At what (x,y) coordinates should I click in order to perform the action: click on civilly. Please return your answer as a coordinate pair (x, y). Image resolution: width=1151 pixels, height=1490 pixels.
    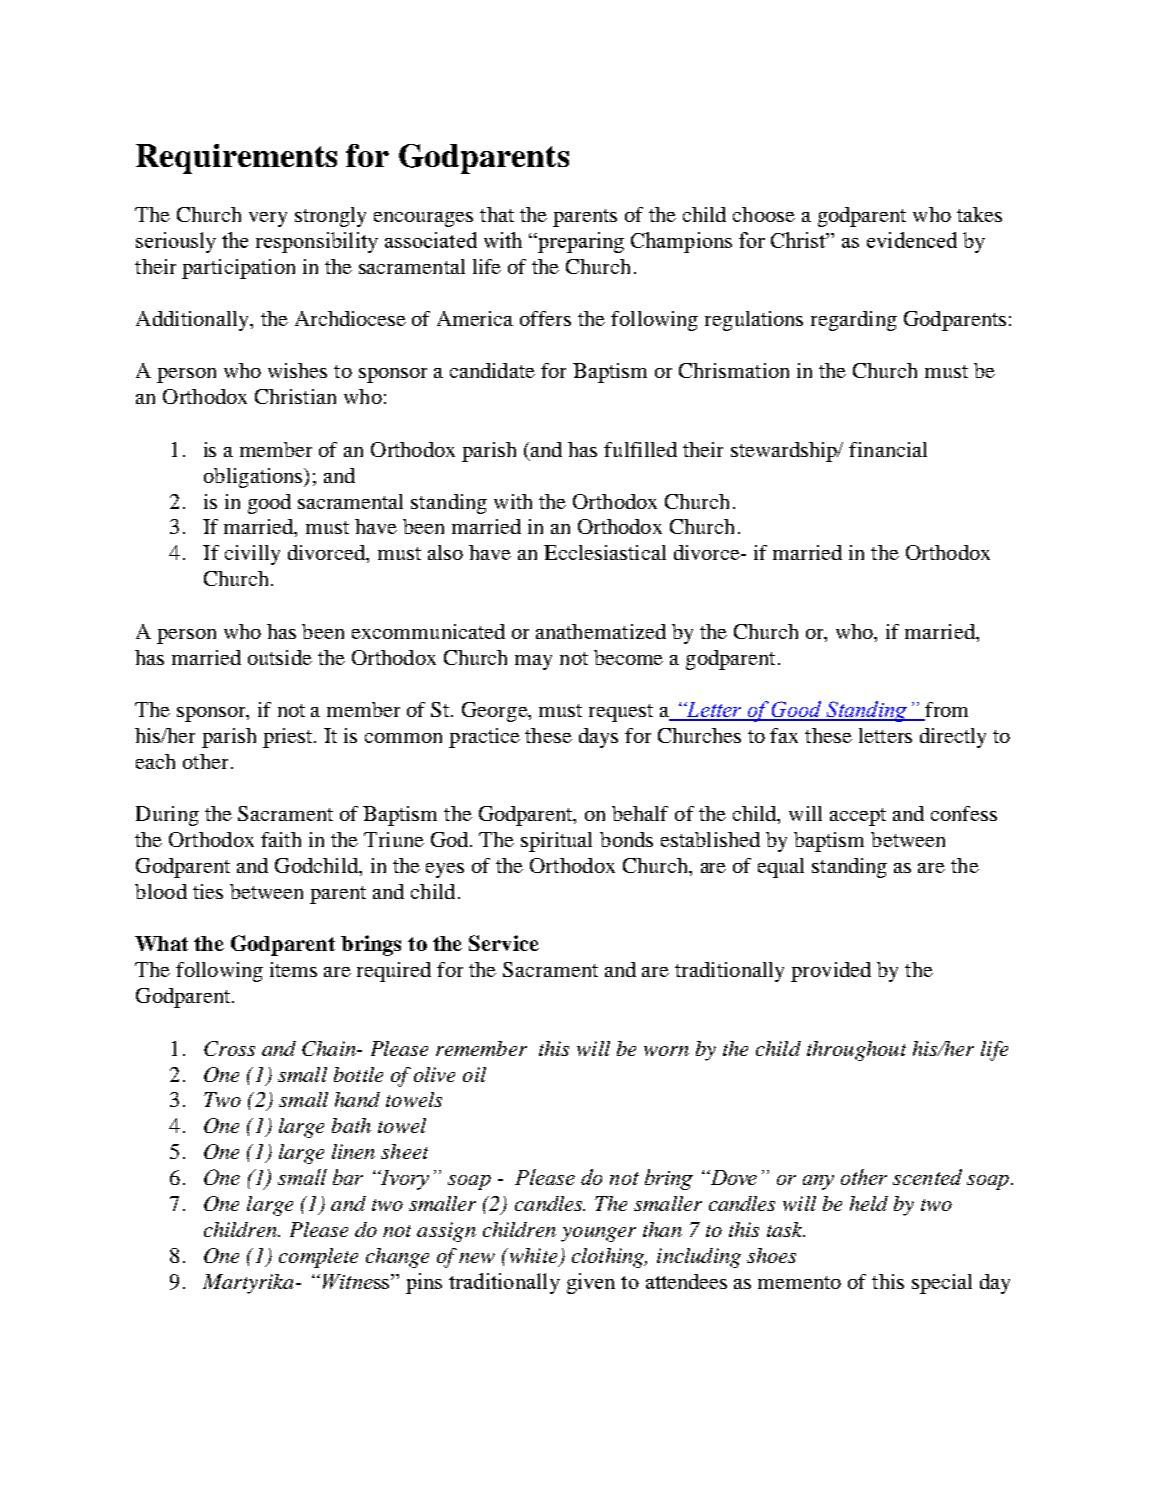
    Looking at the image, I should click on (252, 555).
